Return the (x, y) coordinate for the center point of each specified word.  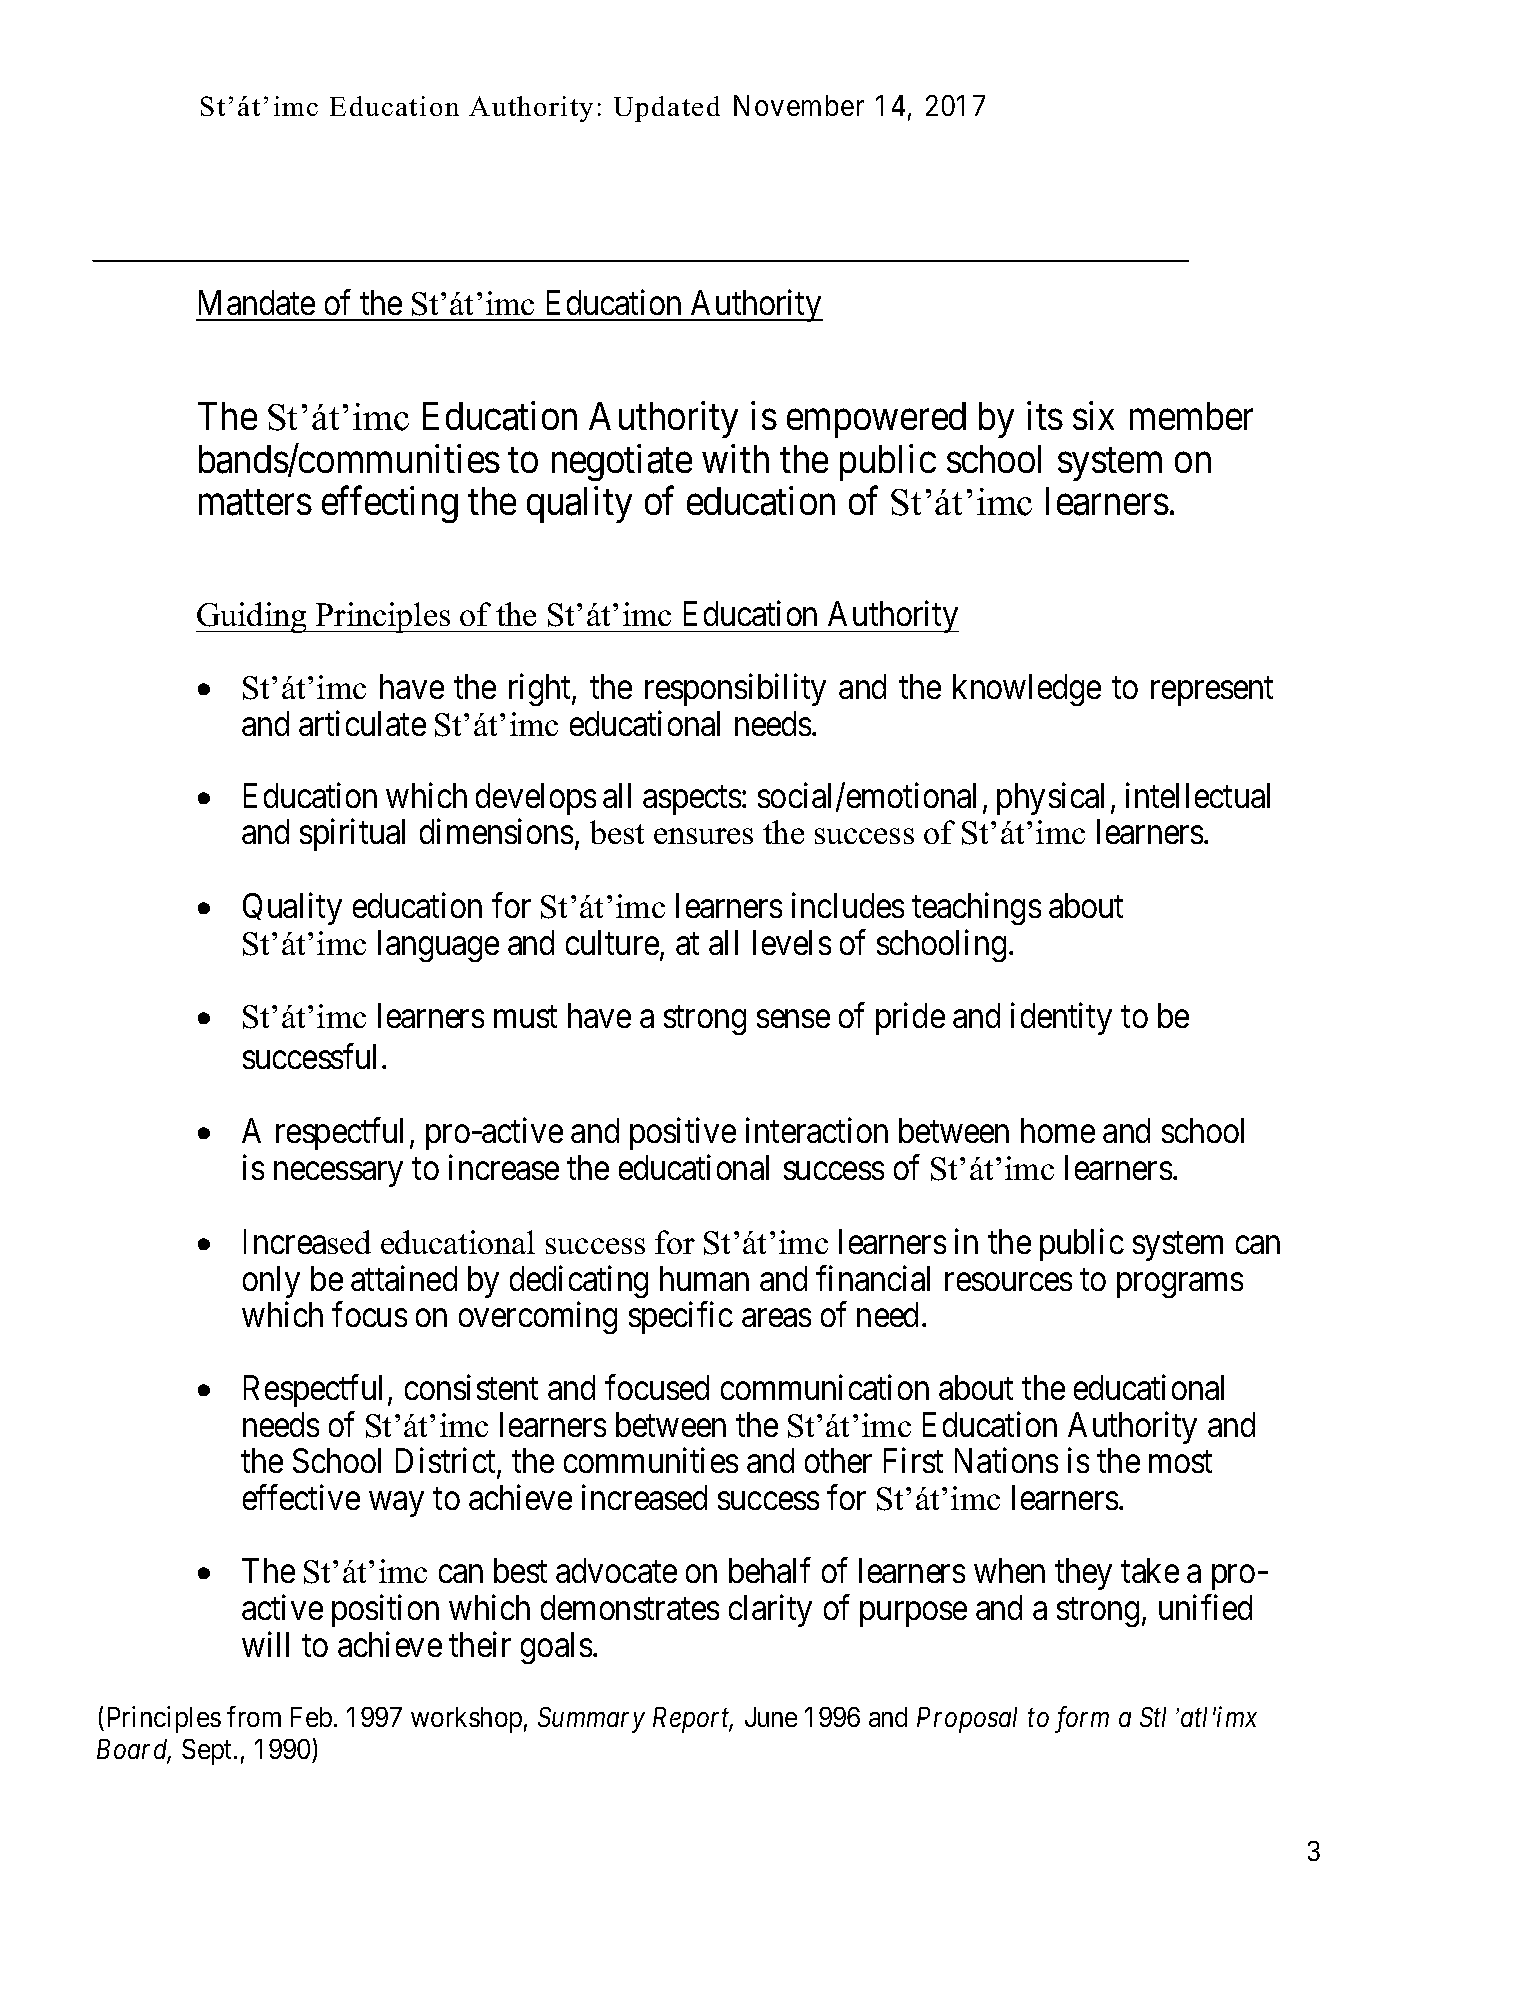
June (771, 1717)
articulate (362, 723)
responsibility (735, 690)
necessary (338, 1174)
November (799, 105)
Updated (667, 109)
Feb (311, 1717)
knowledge (1027, 690)
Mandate (257, 302)
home (1058, 1130)
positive (683, 1134)
